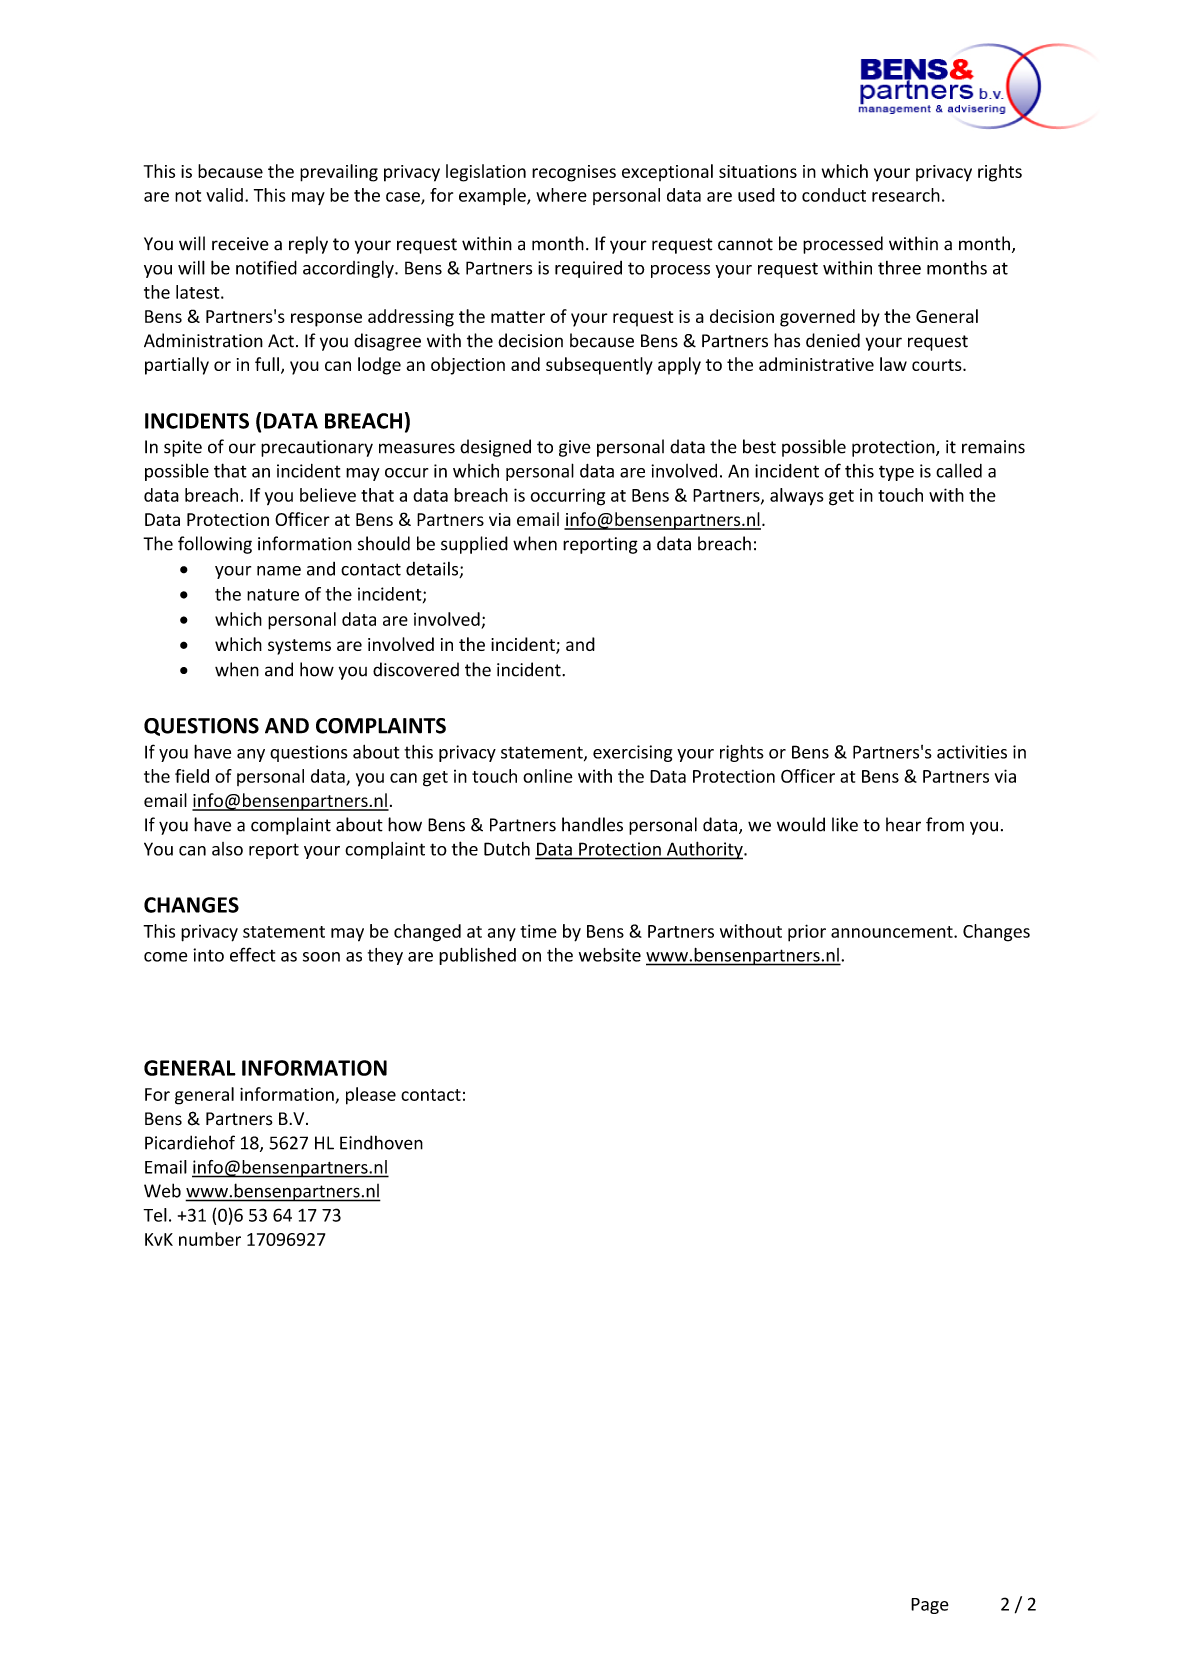 This image has height=1668, width=1179. I want to click on please, so click(371, 1096).
